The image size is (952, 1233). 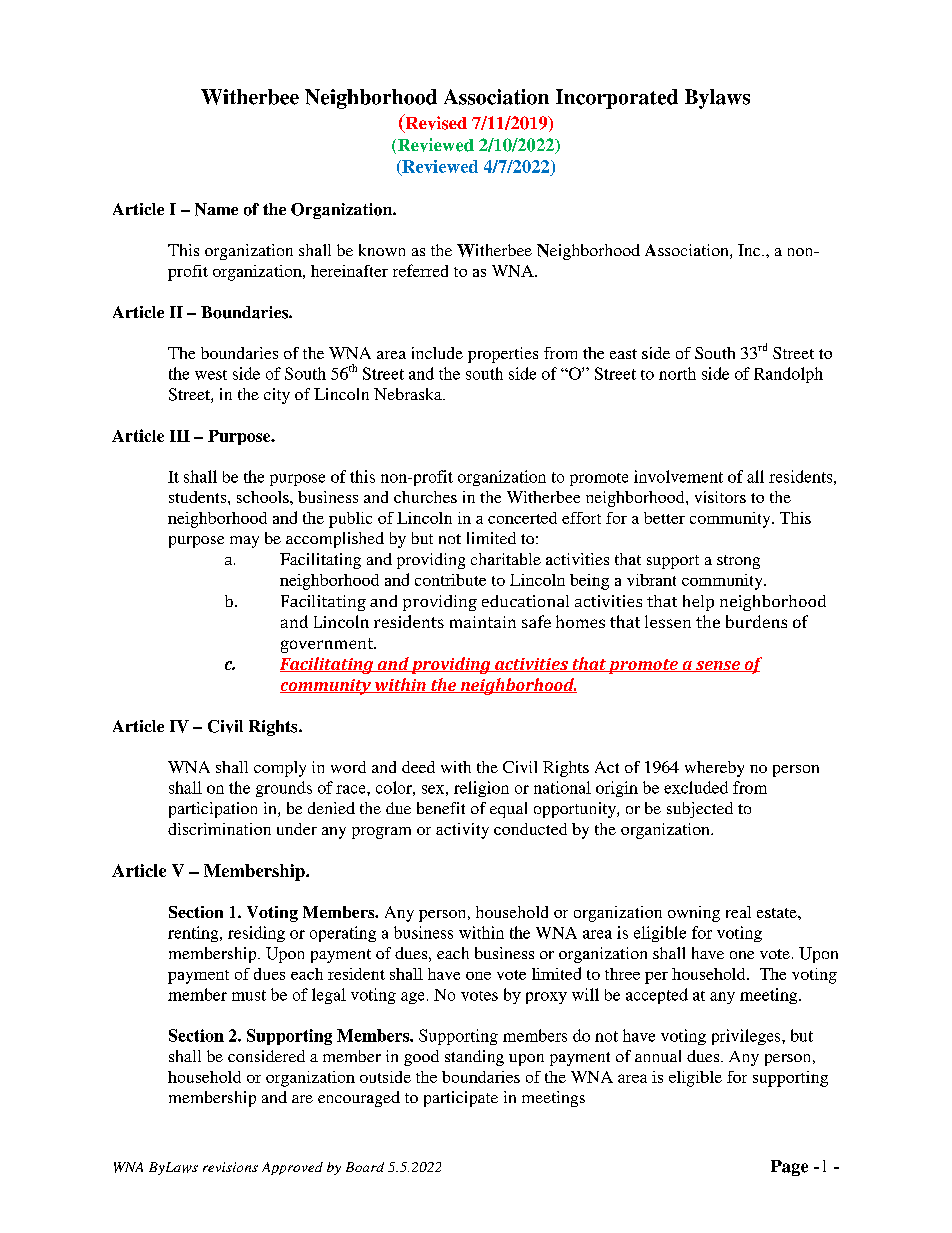 What do you see at coordinates (230, 1167) in the image?
I see `revisions` at bounding box center [230, 1167].
